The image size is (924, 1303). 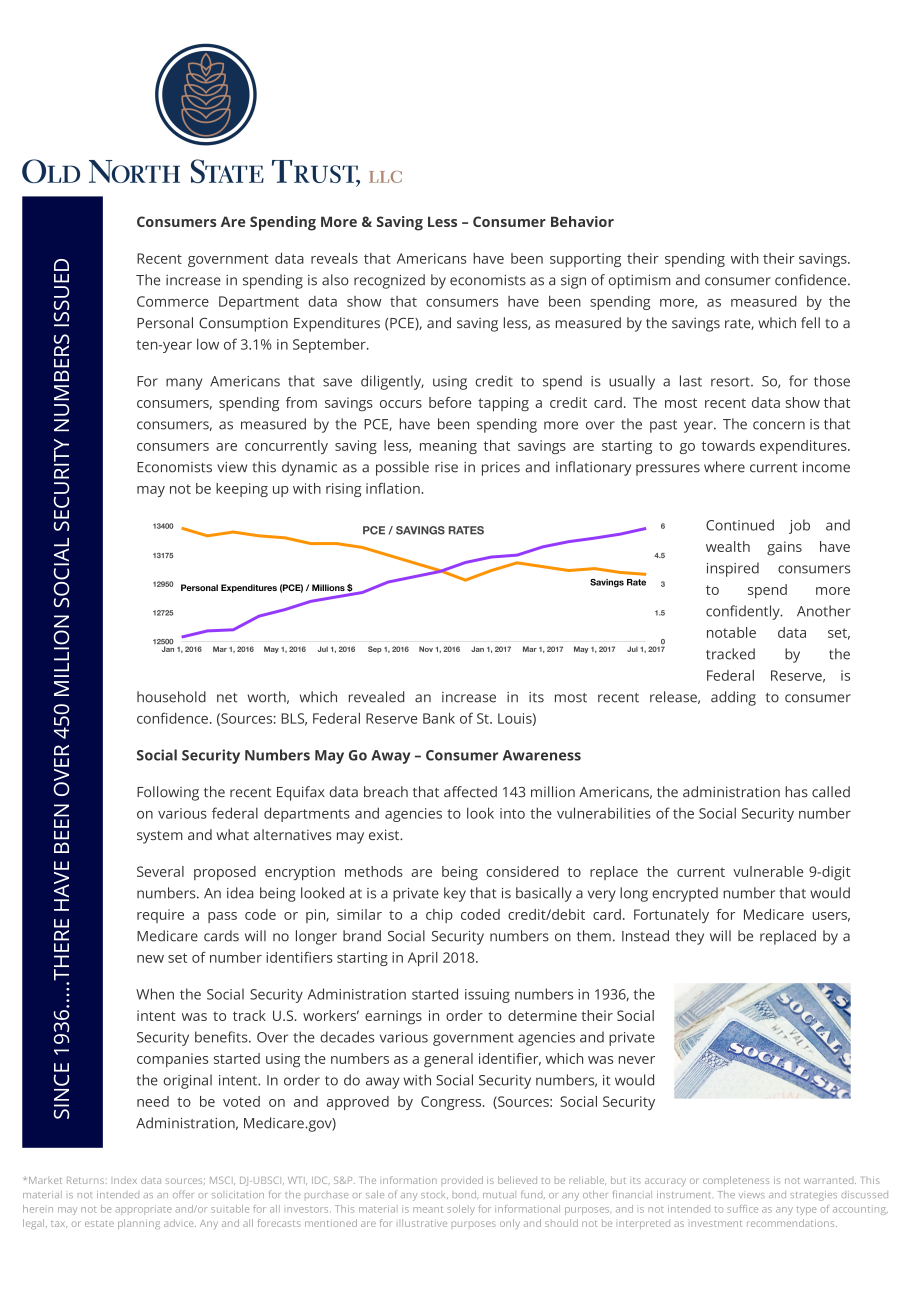 What do you see at coordinates (389, 281) in the screenshot?
I see `recognized` at bounding box center [389, 281].
